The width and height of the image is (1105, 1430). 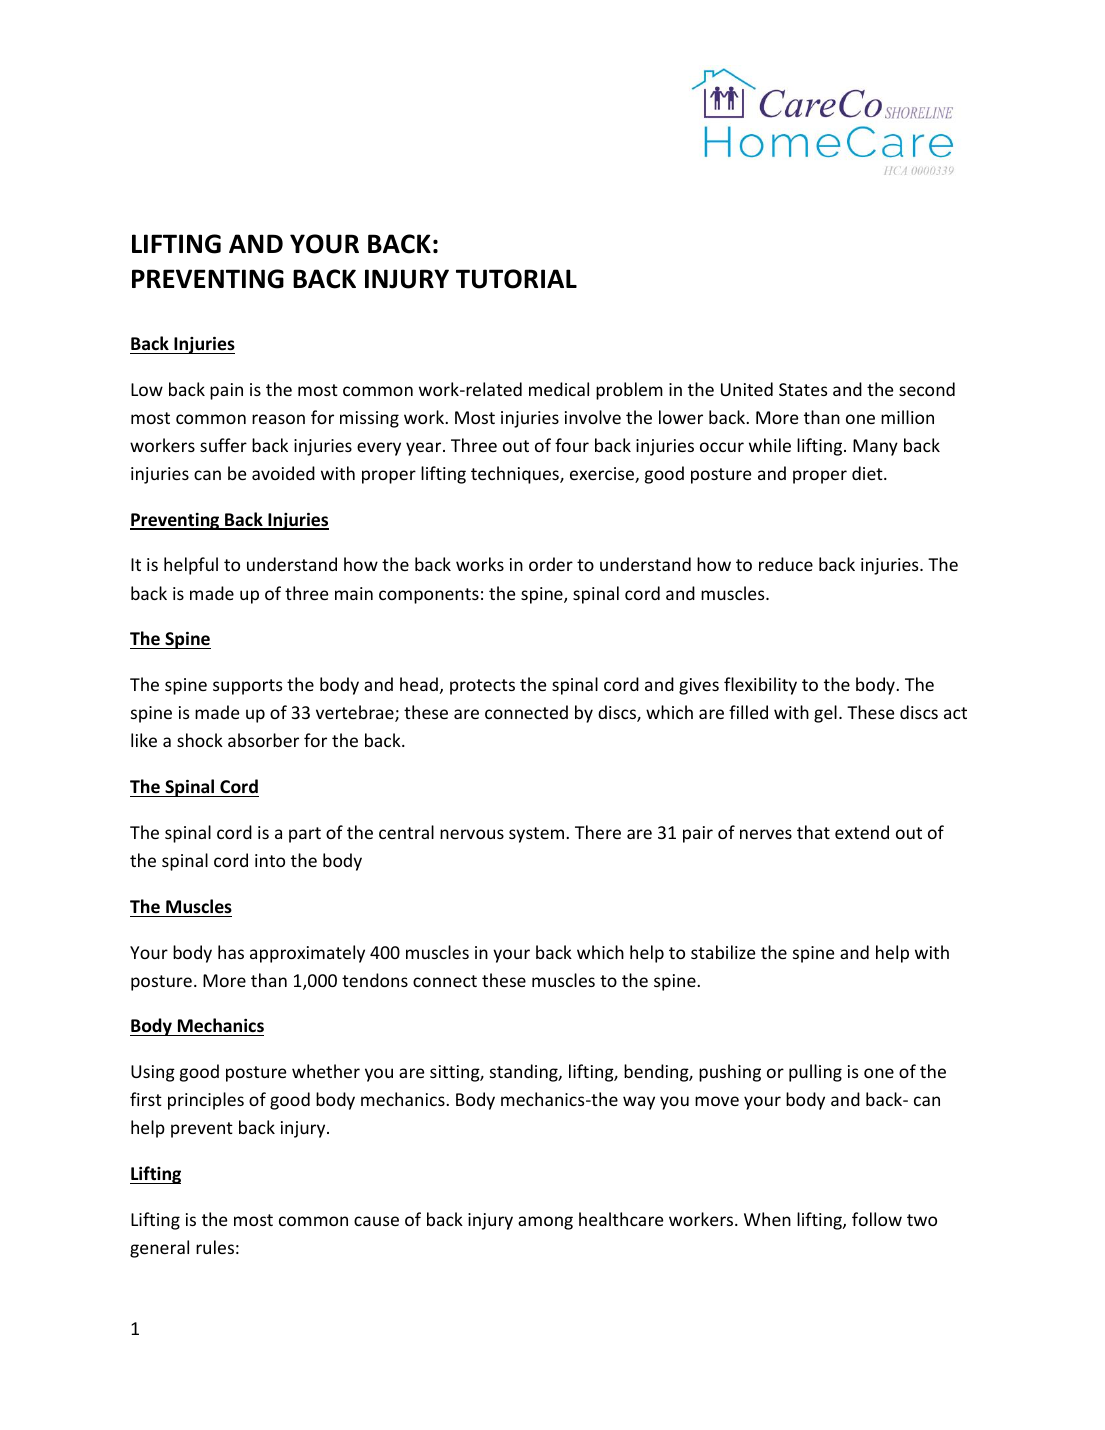 I want to click on order, so click(x=551, y=564).
